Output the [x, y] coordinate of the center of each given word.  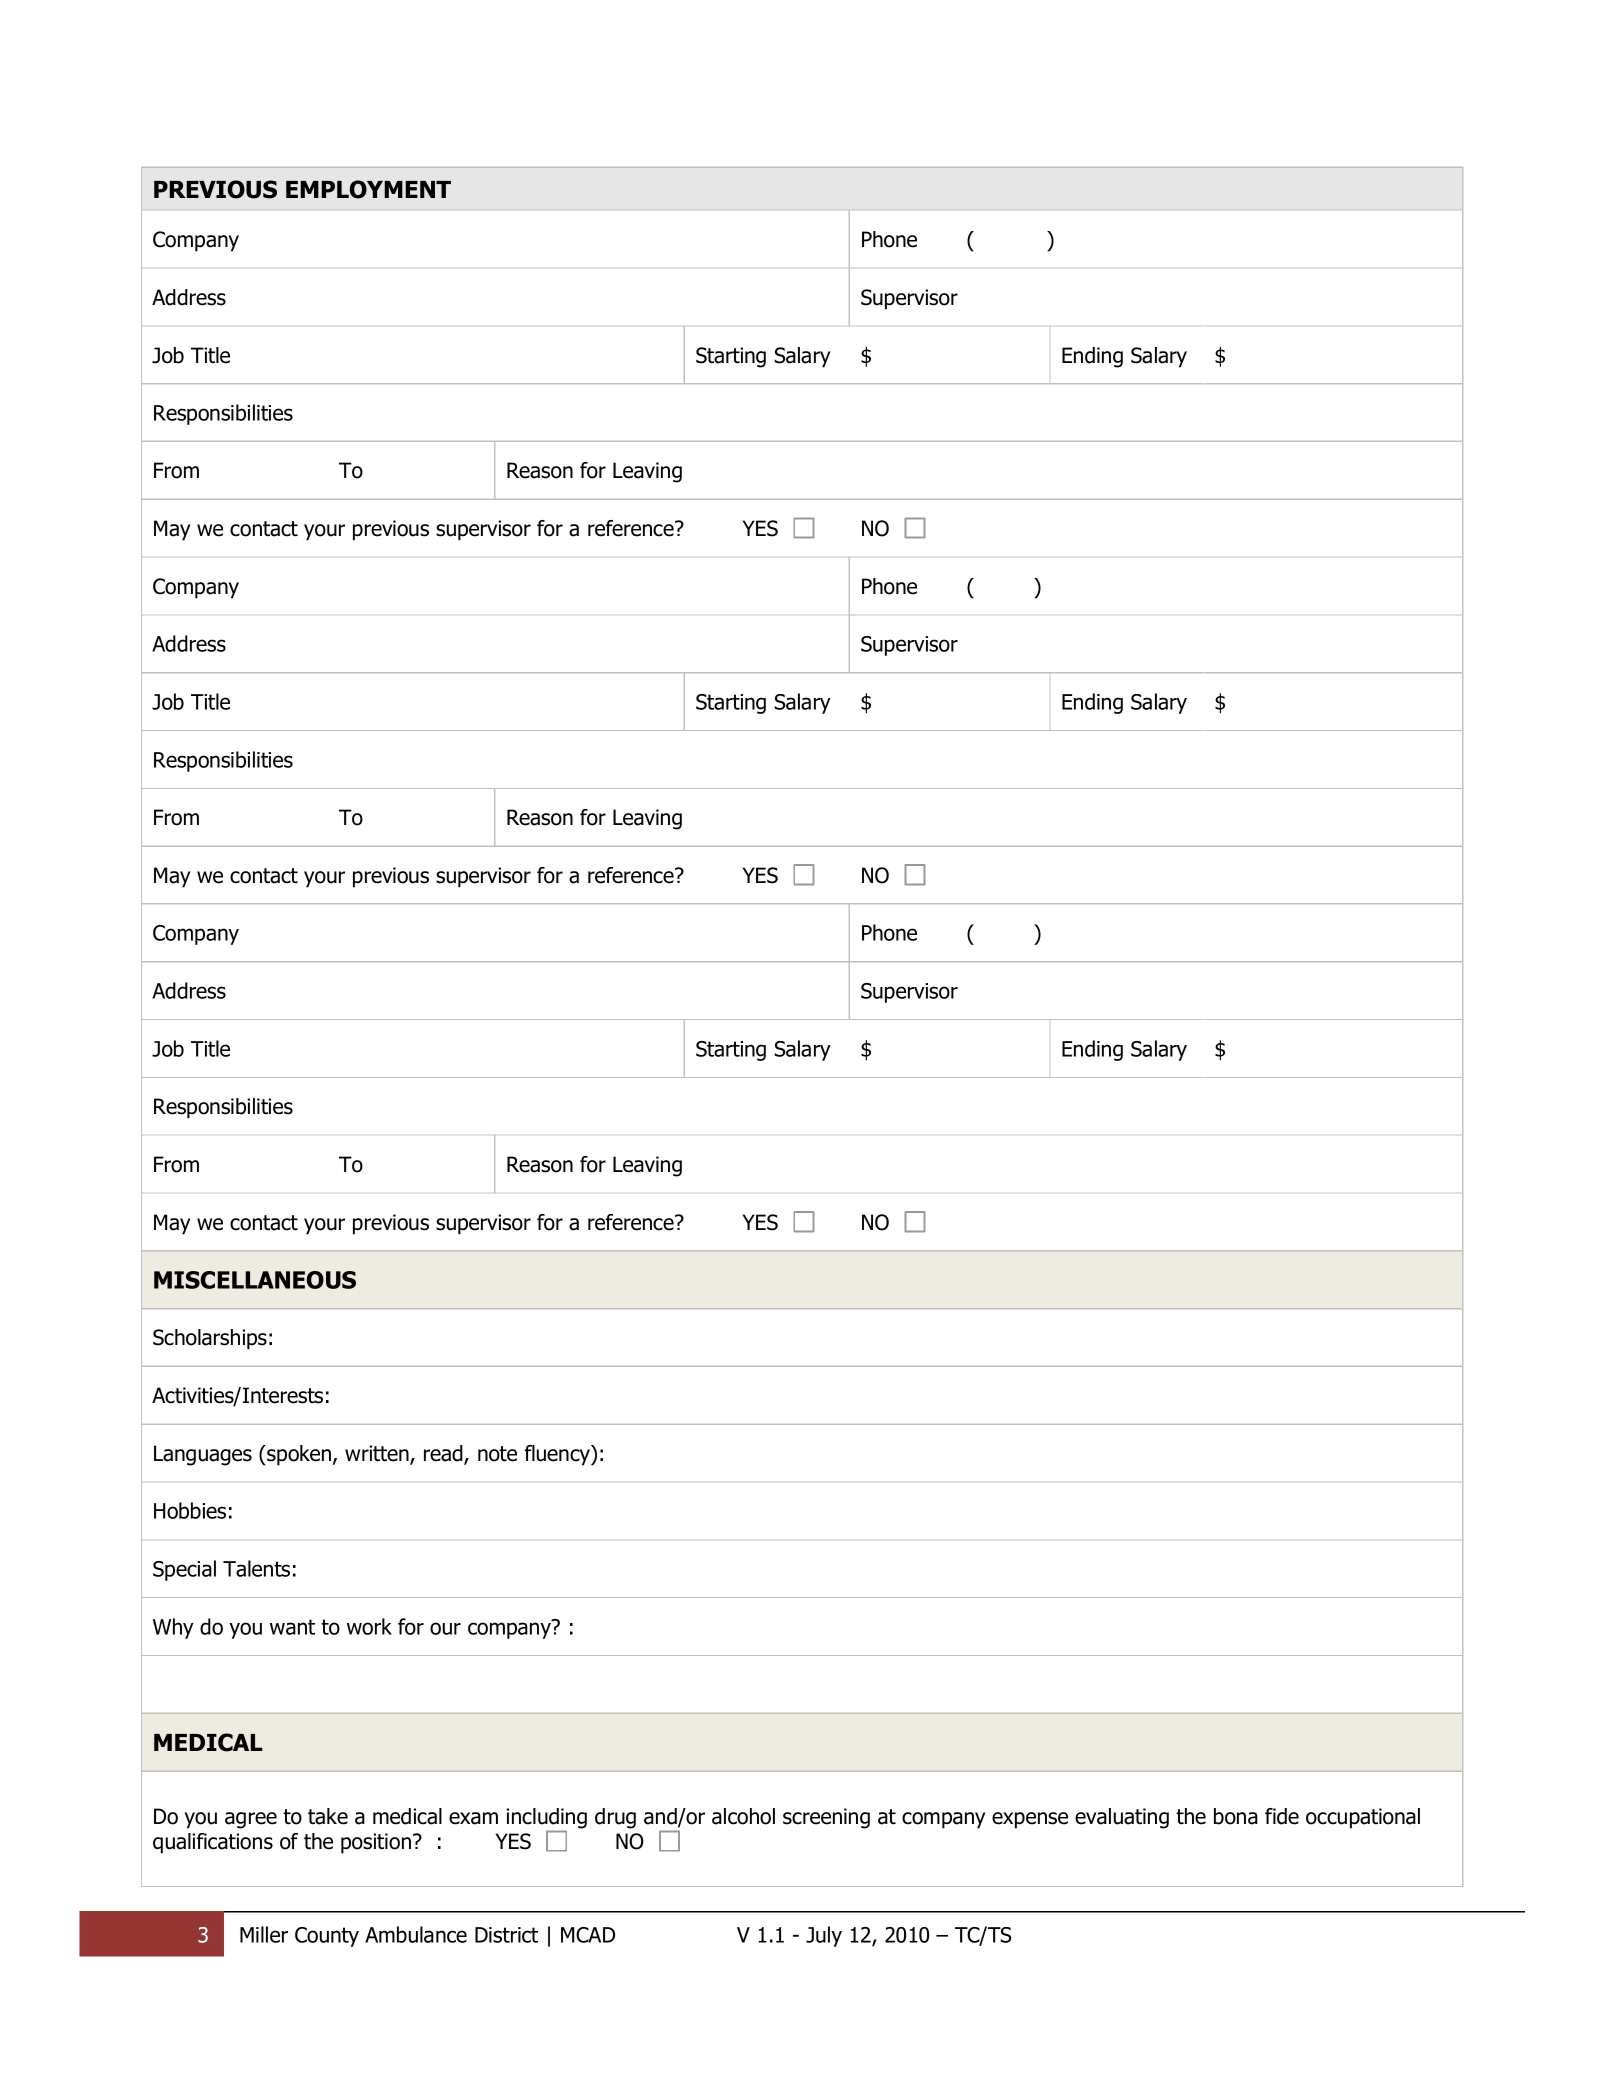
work [369, 1626]
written [378, 1454]
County [327, 1937]
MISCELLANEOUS [255, 1280]
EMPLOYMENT [368, 189]
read [444, 1454]
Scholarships [210, 1339]
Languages [203, 1455]
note [497, 1454]
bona [1236, 1816]
